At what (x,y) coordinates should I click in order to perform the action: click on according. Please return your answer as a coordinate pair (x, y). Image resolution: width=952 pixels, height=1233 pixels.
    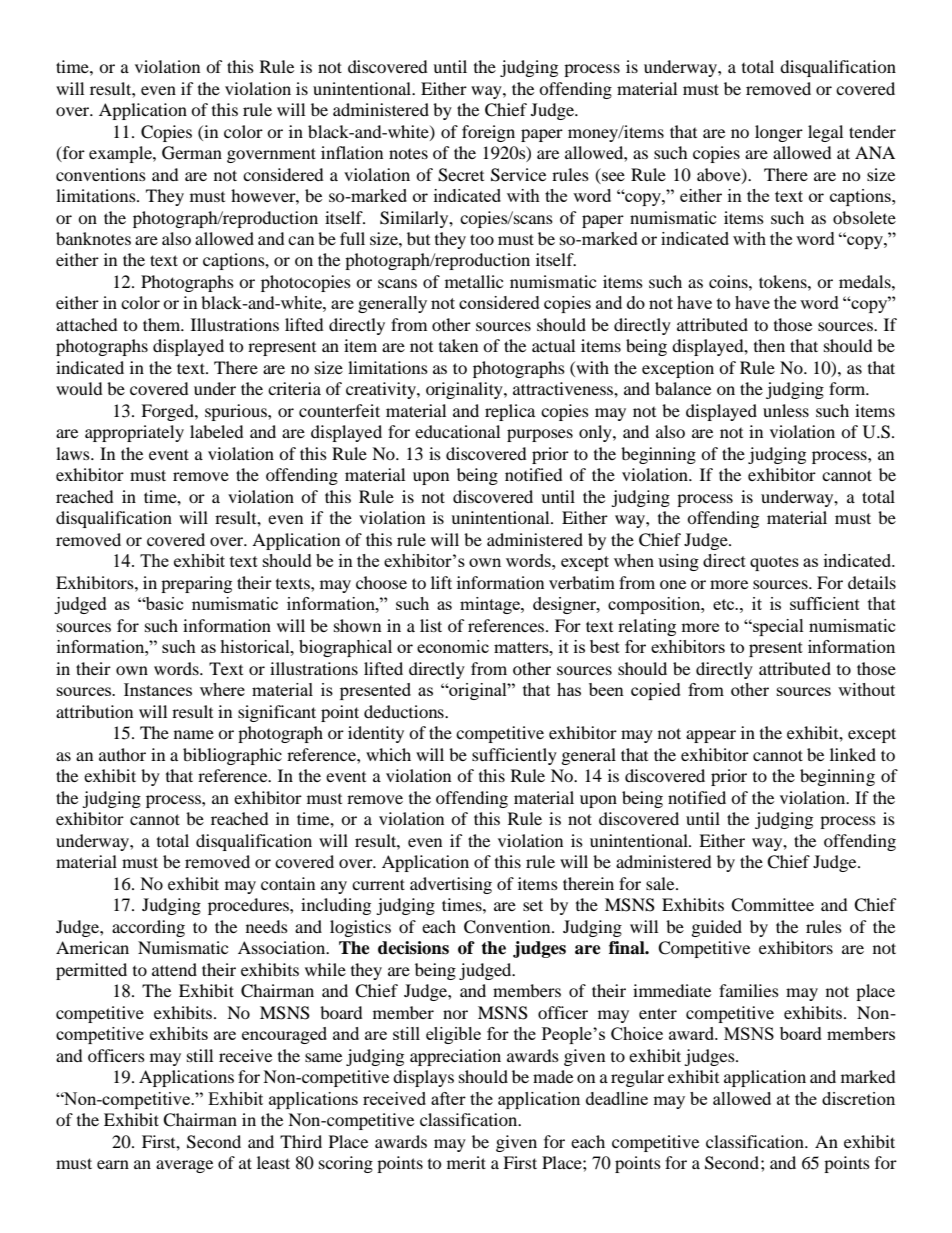
    Looking at the image, I should click on (148, 928).
